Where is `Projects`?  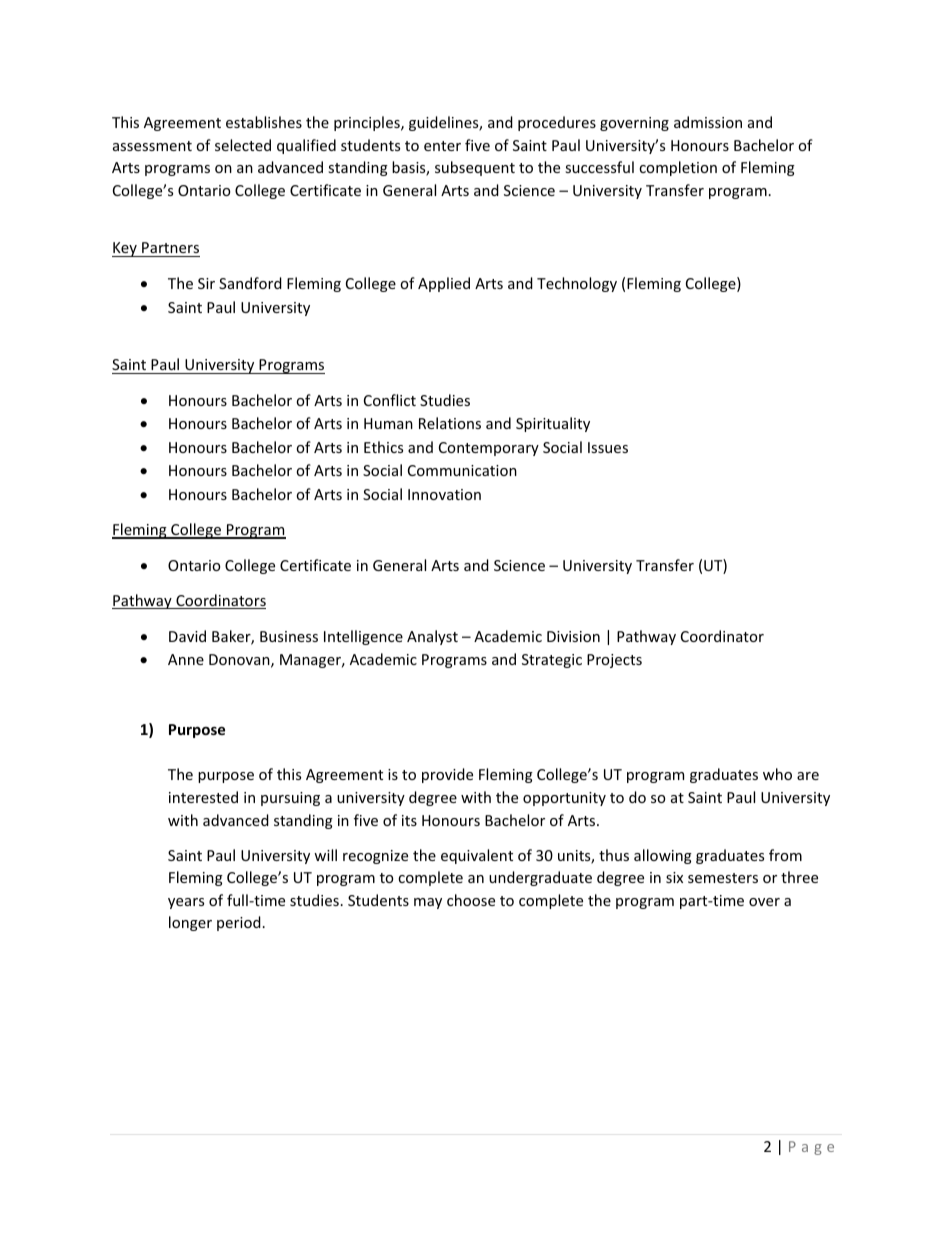 Projects is located at coordinates (614, 661).
